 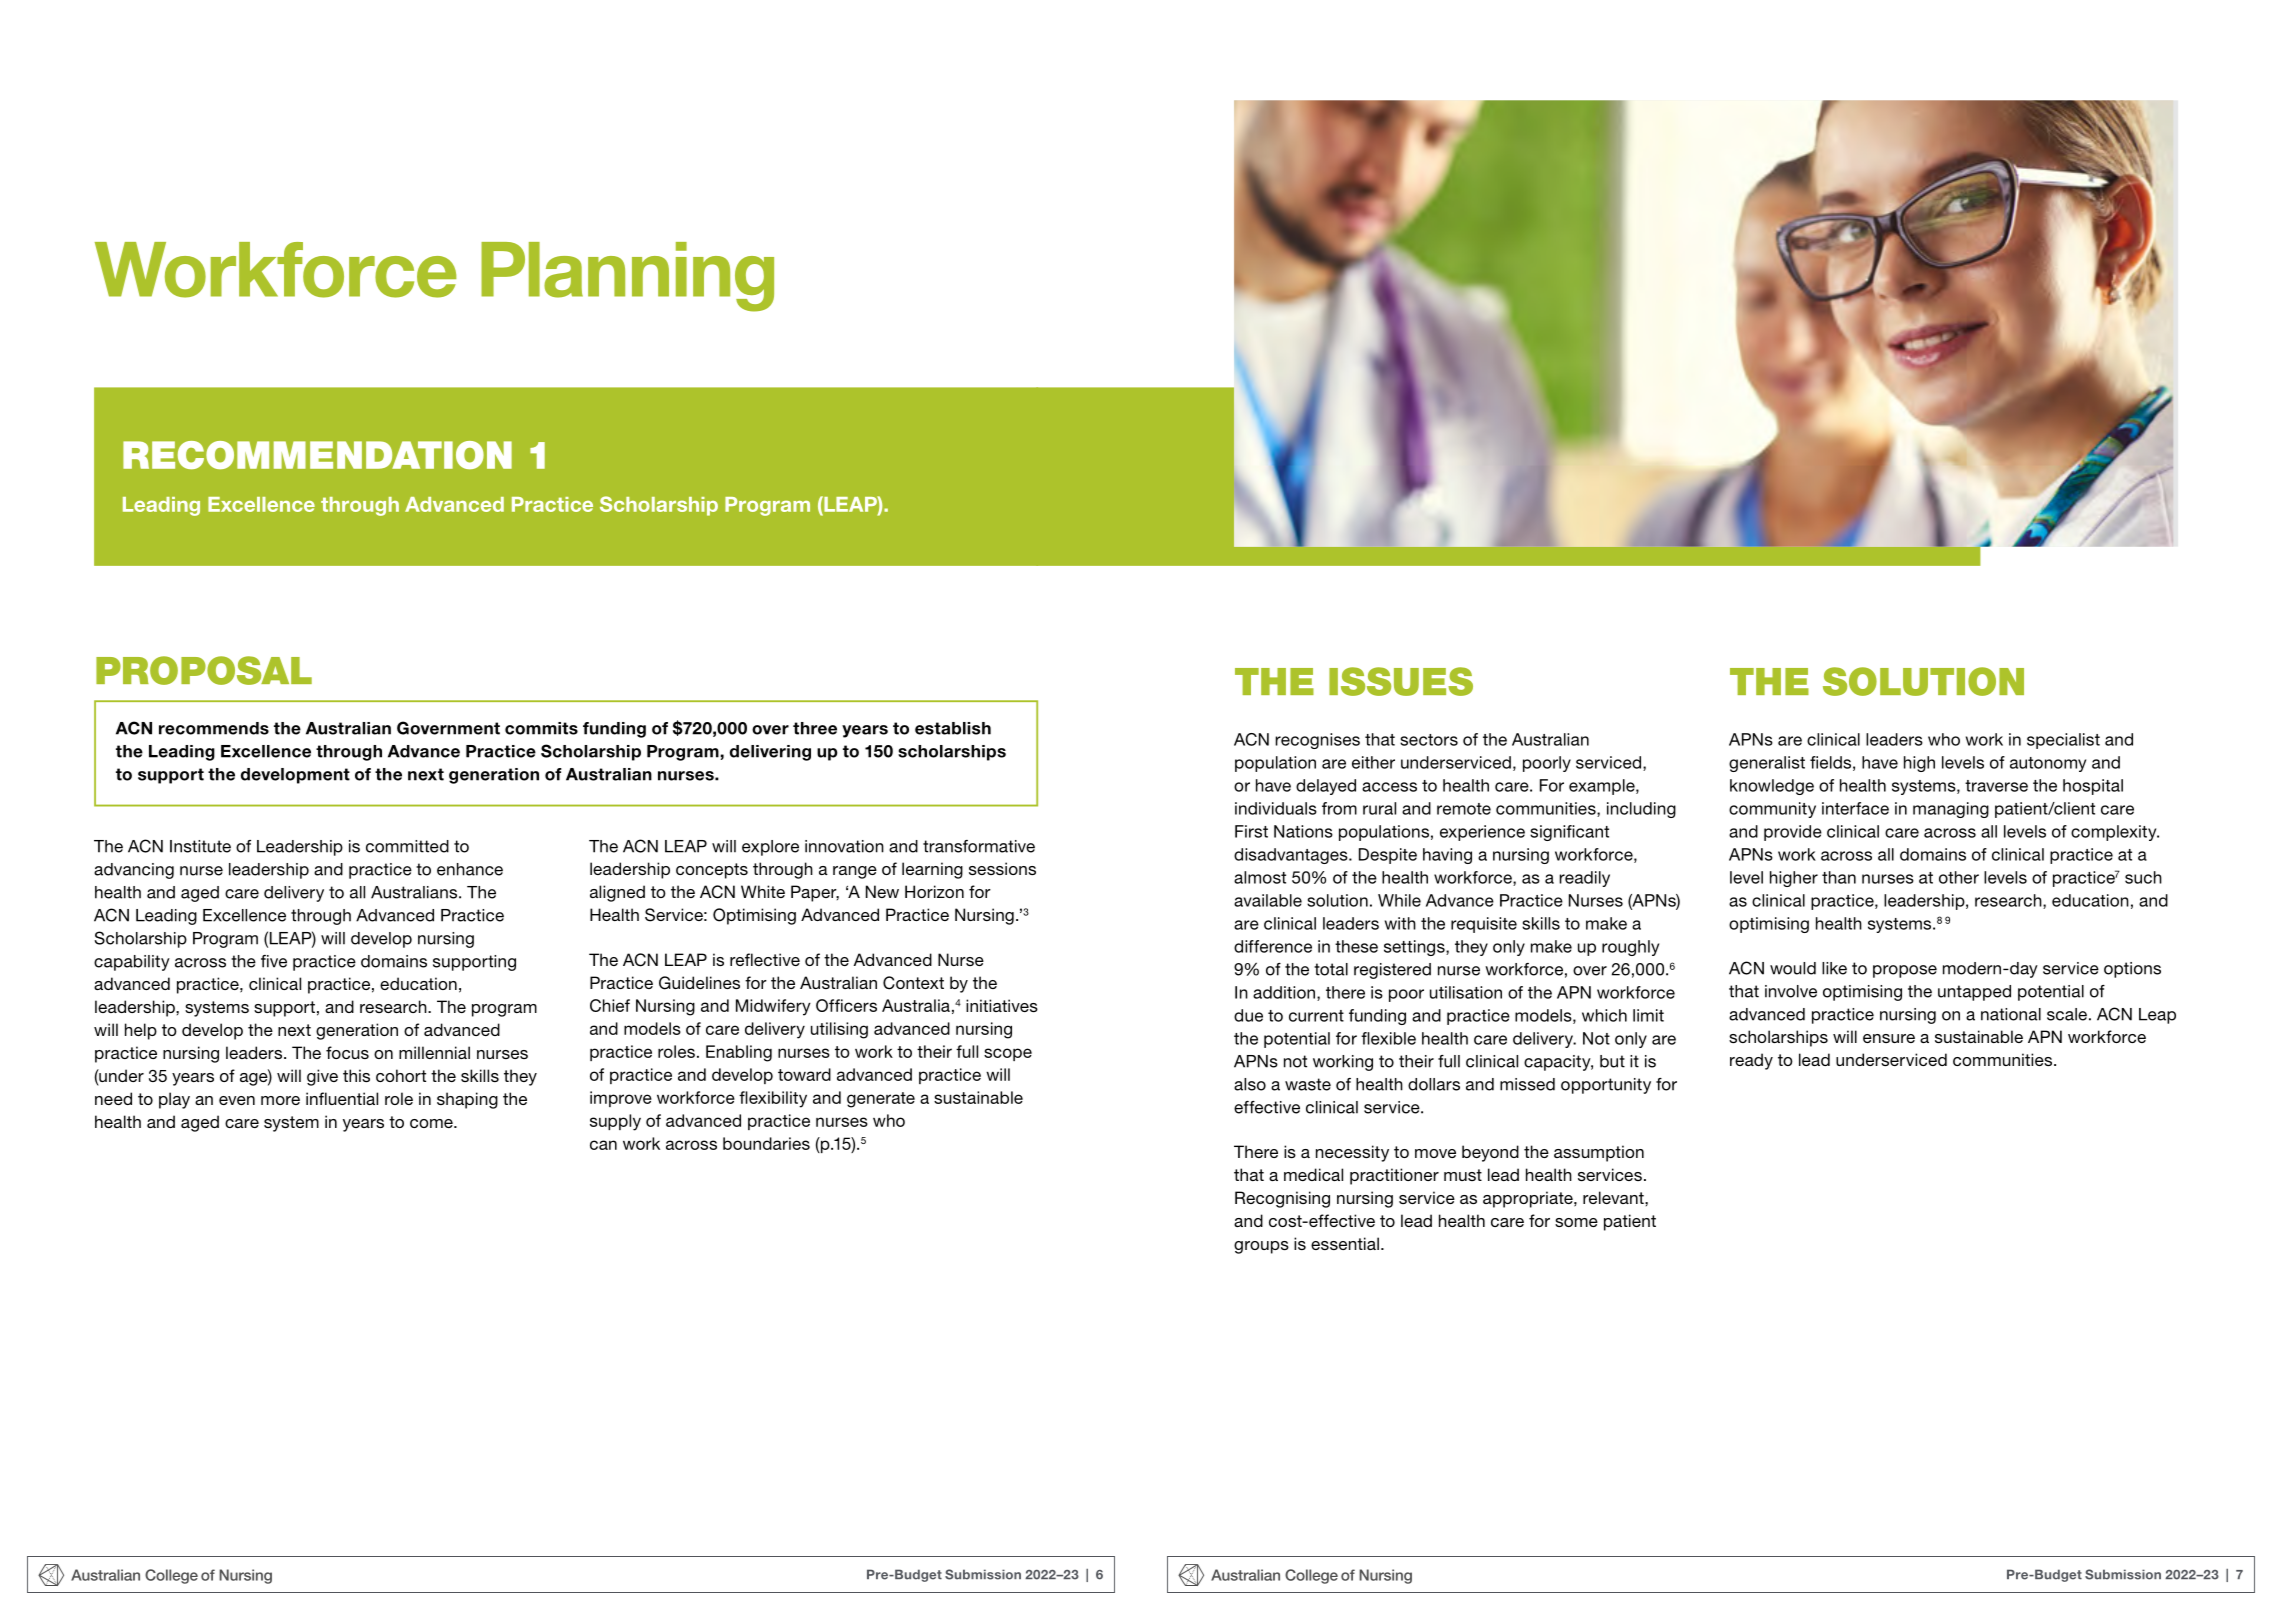 I want to click on Recognising, so click(x=1282, y=1199).
